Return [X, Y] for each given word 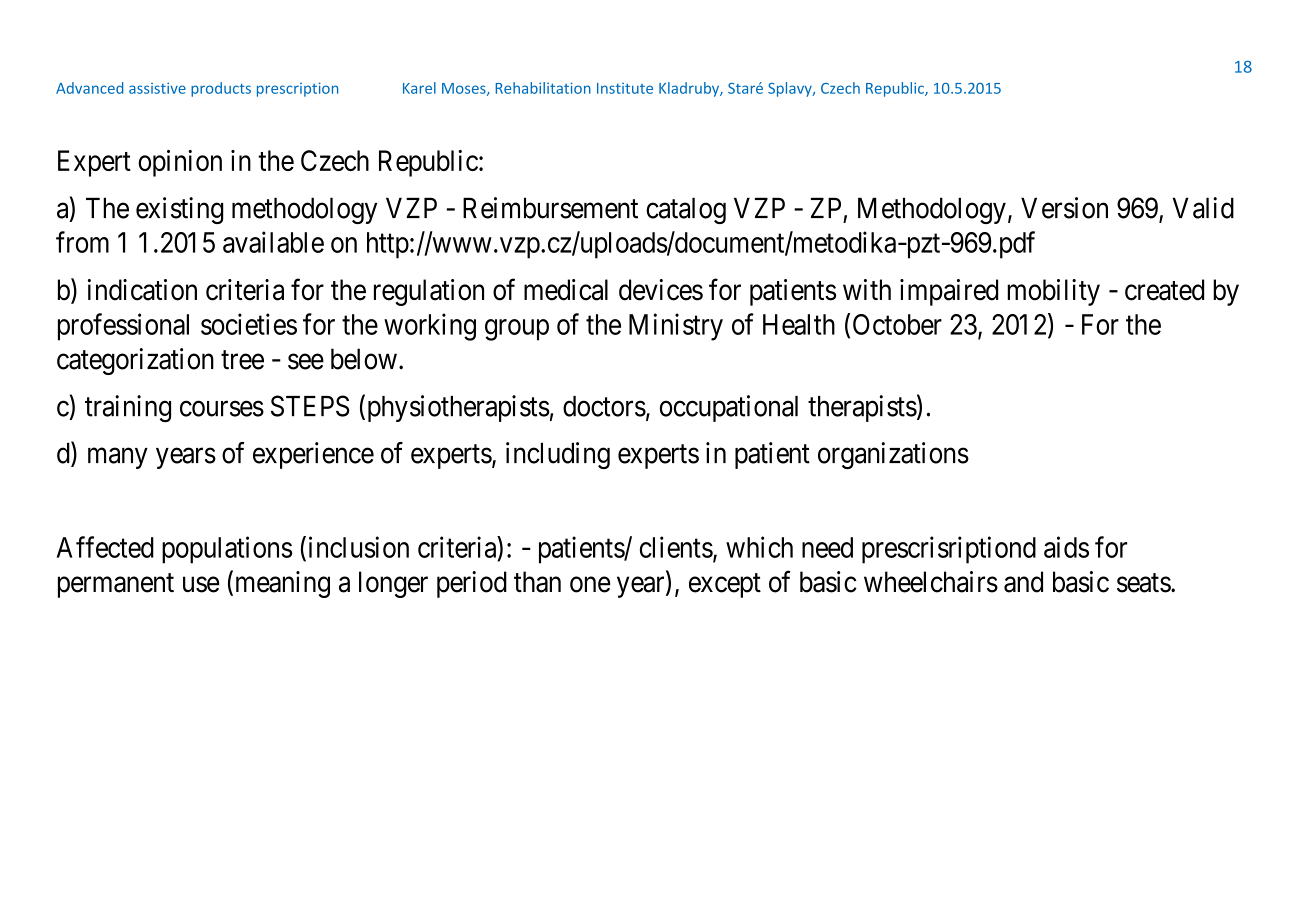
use [201, 585]
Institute [625, 88]
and [1023, 582]
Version [1064, 208]
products [221, 89]
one [590, 585]
